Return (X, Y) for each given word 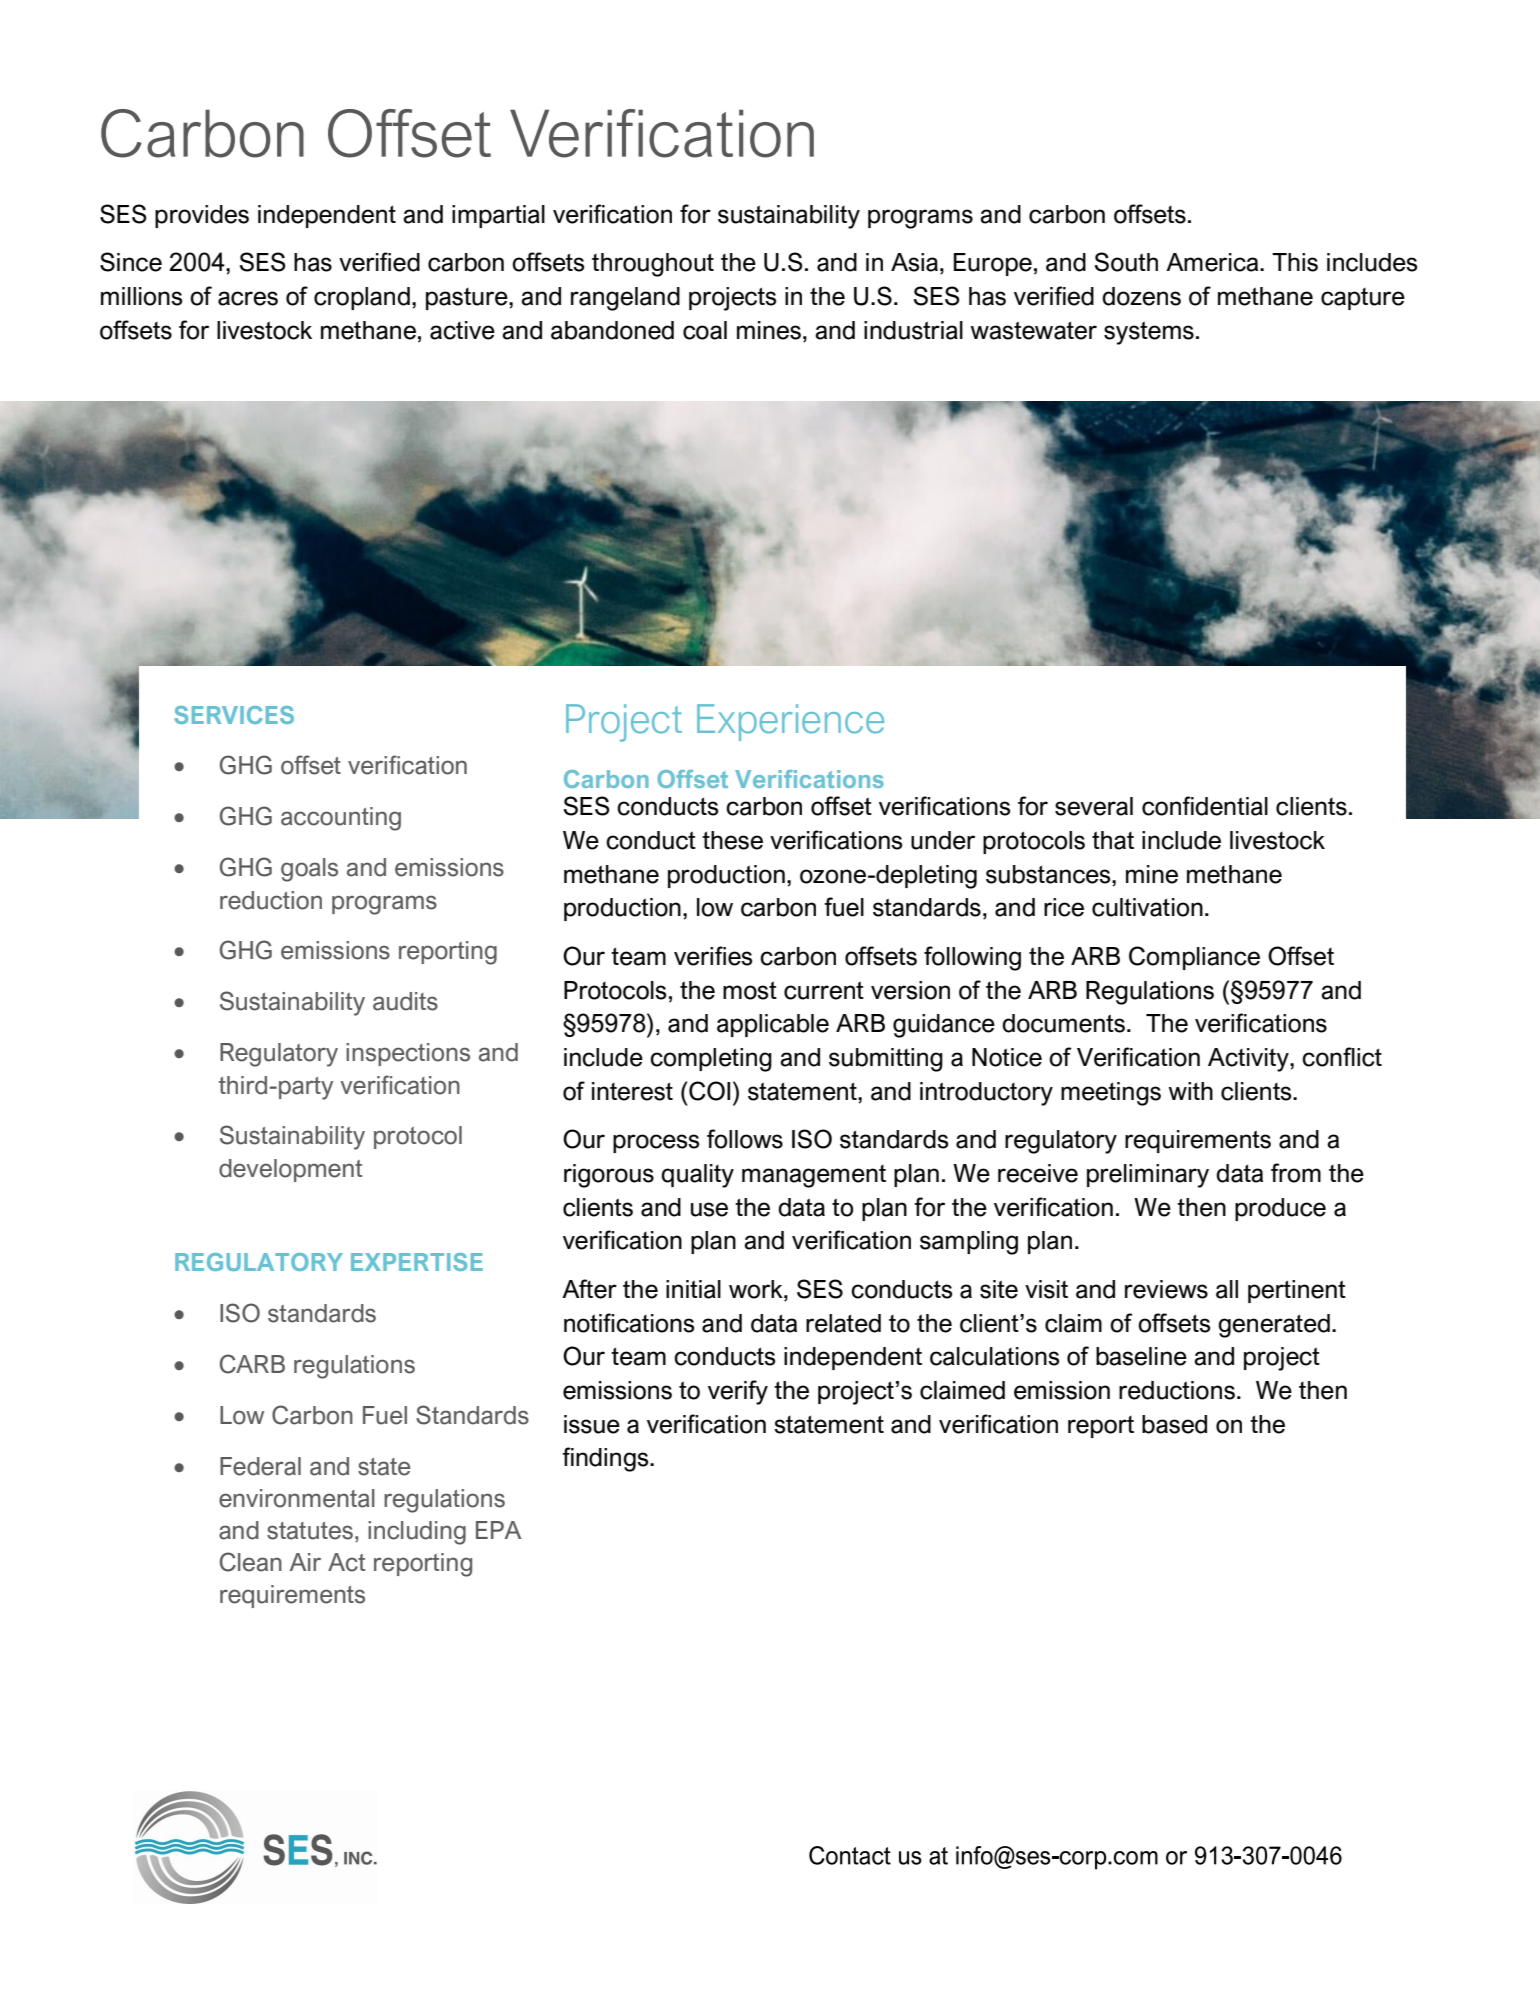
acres (248, 298)
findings (606, 1459)
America (1213, 262)
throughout (653, 265)
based (1174, 1424)
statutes (310, 1531)
